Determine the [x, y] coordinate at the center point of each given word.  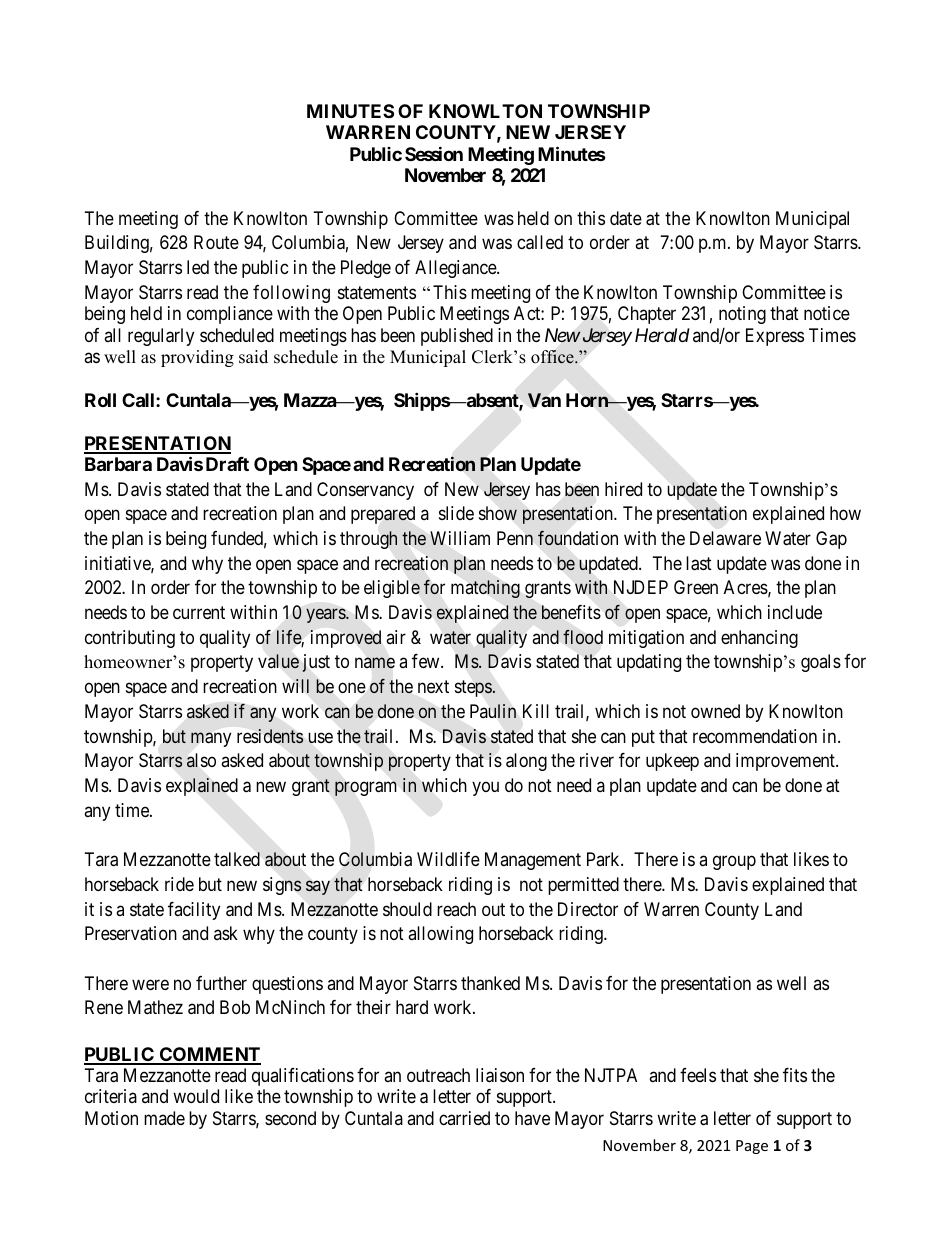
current [199, 612]
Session [434, 153]
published [457, 337]
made [164, 1118]
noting [742, 315]
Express [775, 337]
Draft [227, 464]
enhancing [759, 639]
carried [464, 1118]
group [734, 863]
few [427, 661]
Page [752, 1147]
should [407, 909]
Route [216, 242]
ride [179, 884]
